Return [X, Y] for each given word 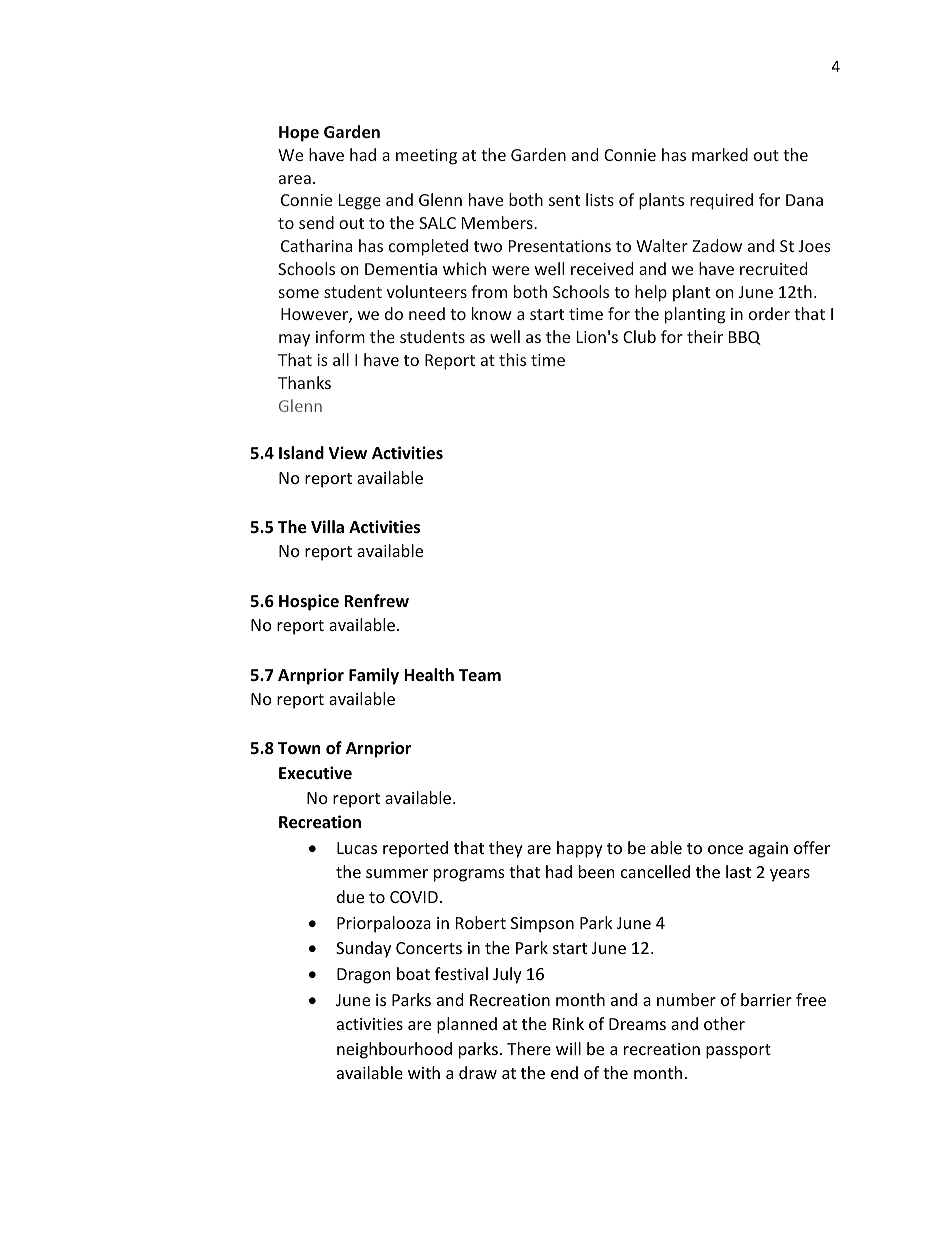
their [705, 336]
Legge [360, 202]
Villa [327, 526]
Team [480, 675]
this [512, 359]
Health [429, 675]
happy [580, 849]
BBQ [745, 338]
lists [600, 199]
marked [720, 154]
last [738, 871]
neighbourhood [394, 1050]
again [768, 850]
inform [340, 336]
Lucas [357, 848]
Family [374, 676]
